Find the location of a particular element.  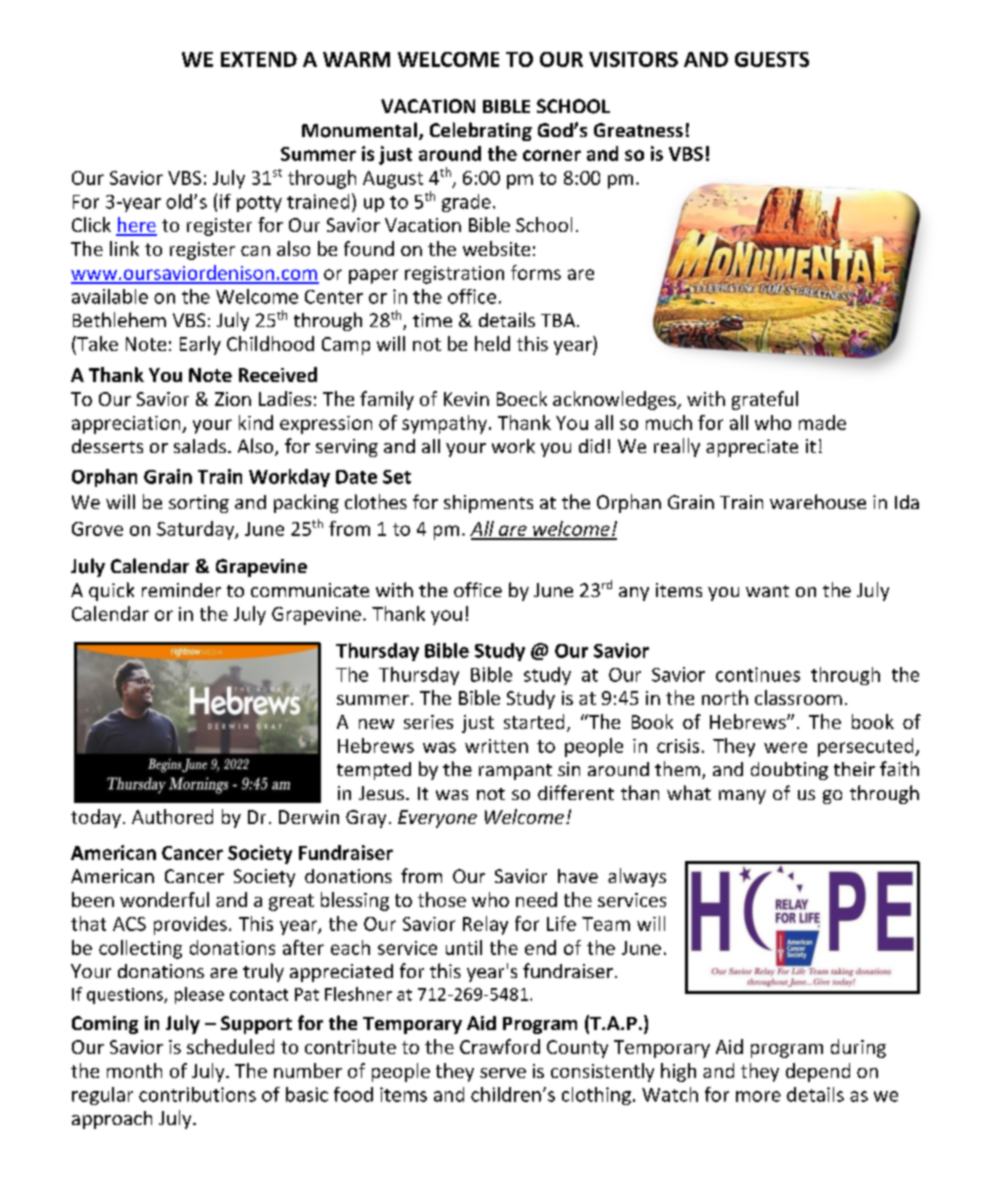

reminder is located at coordinates (181, 590).
